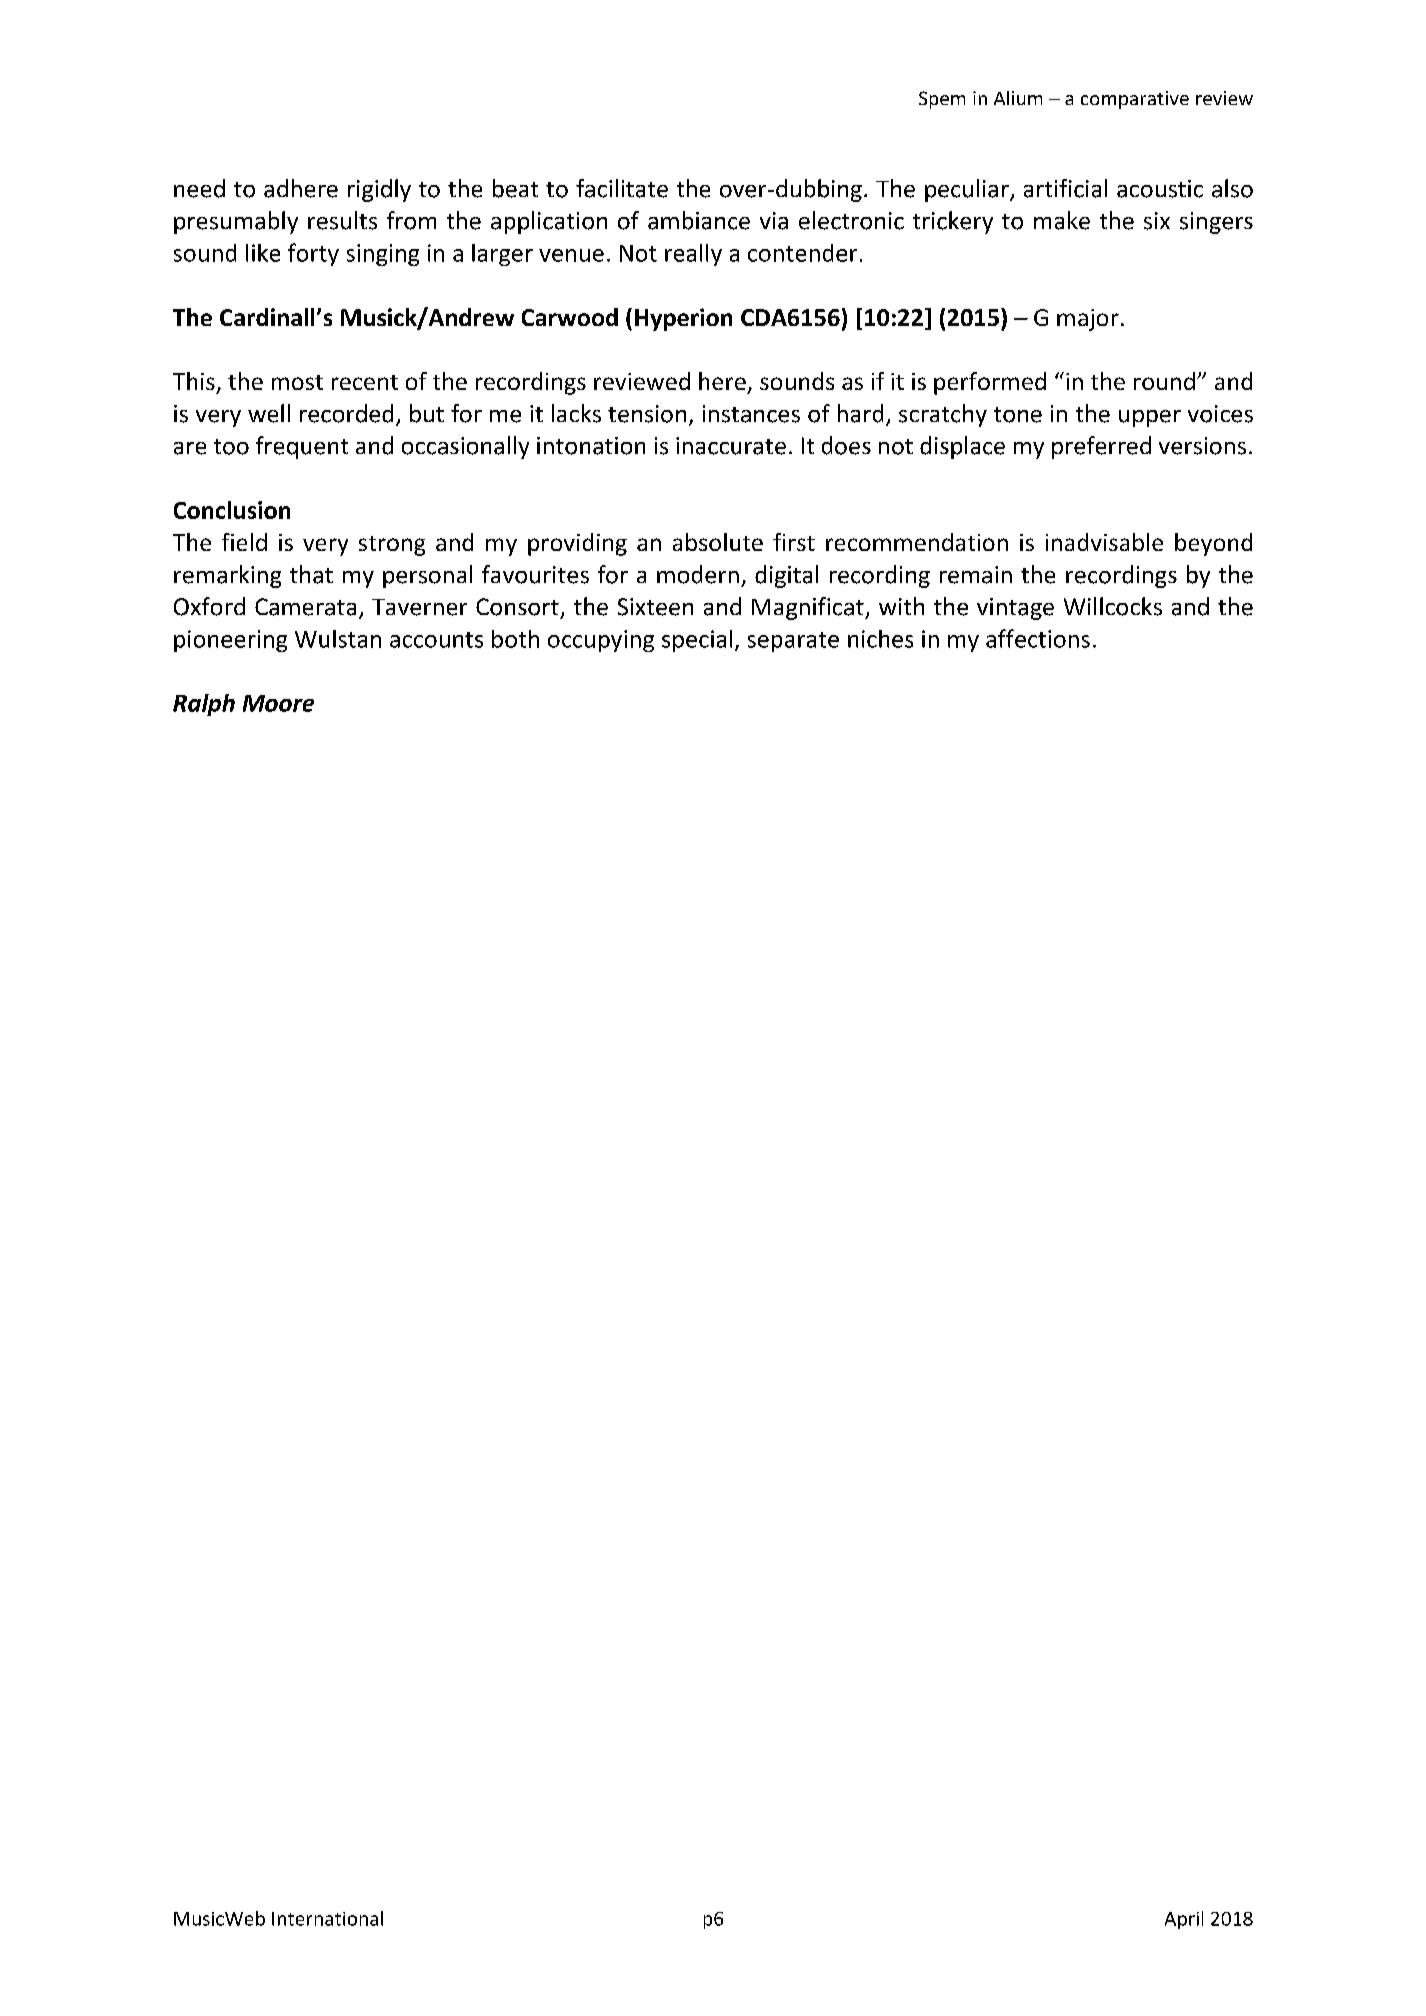 This screenshot has height=2016, width=1426. I want to click on rigidly, so click(379, 190).
